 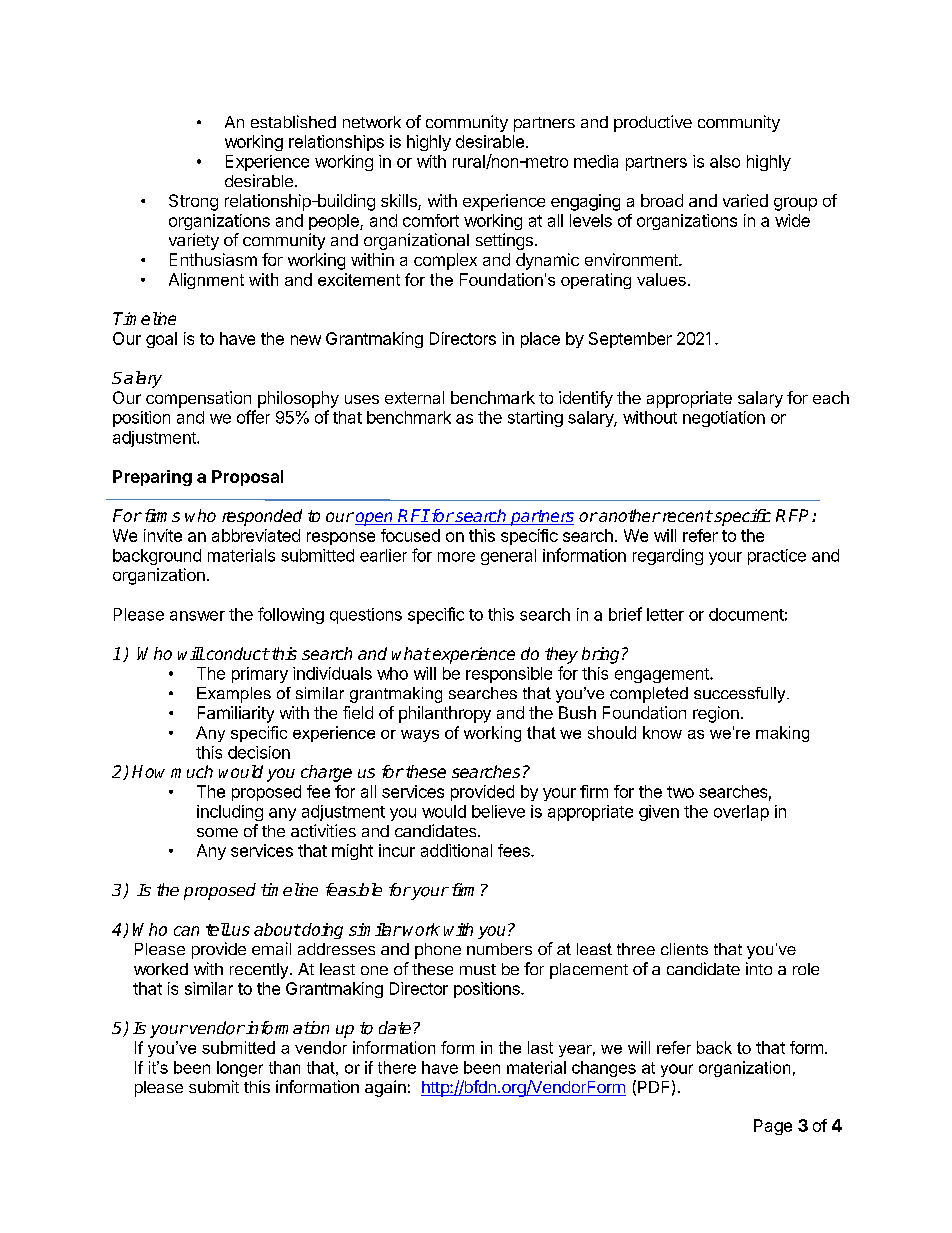 I want to click on Page, so click(x=773, y=1127).
